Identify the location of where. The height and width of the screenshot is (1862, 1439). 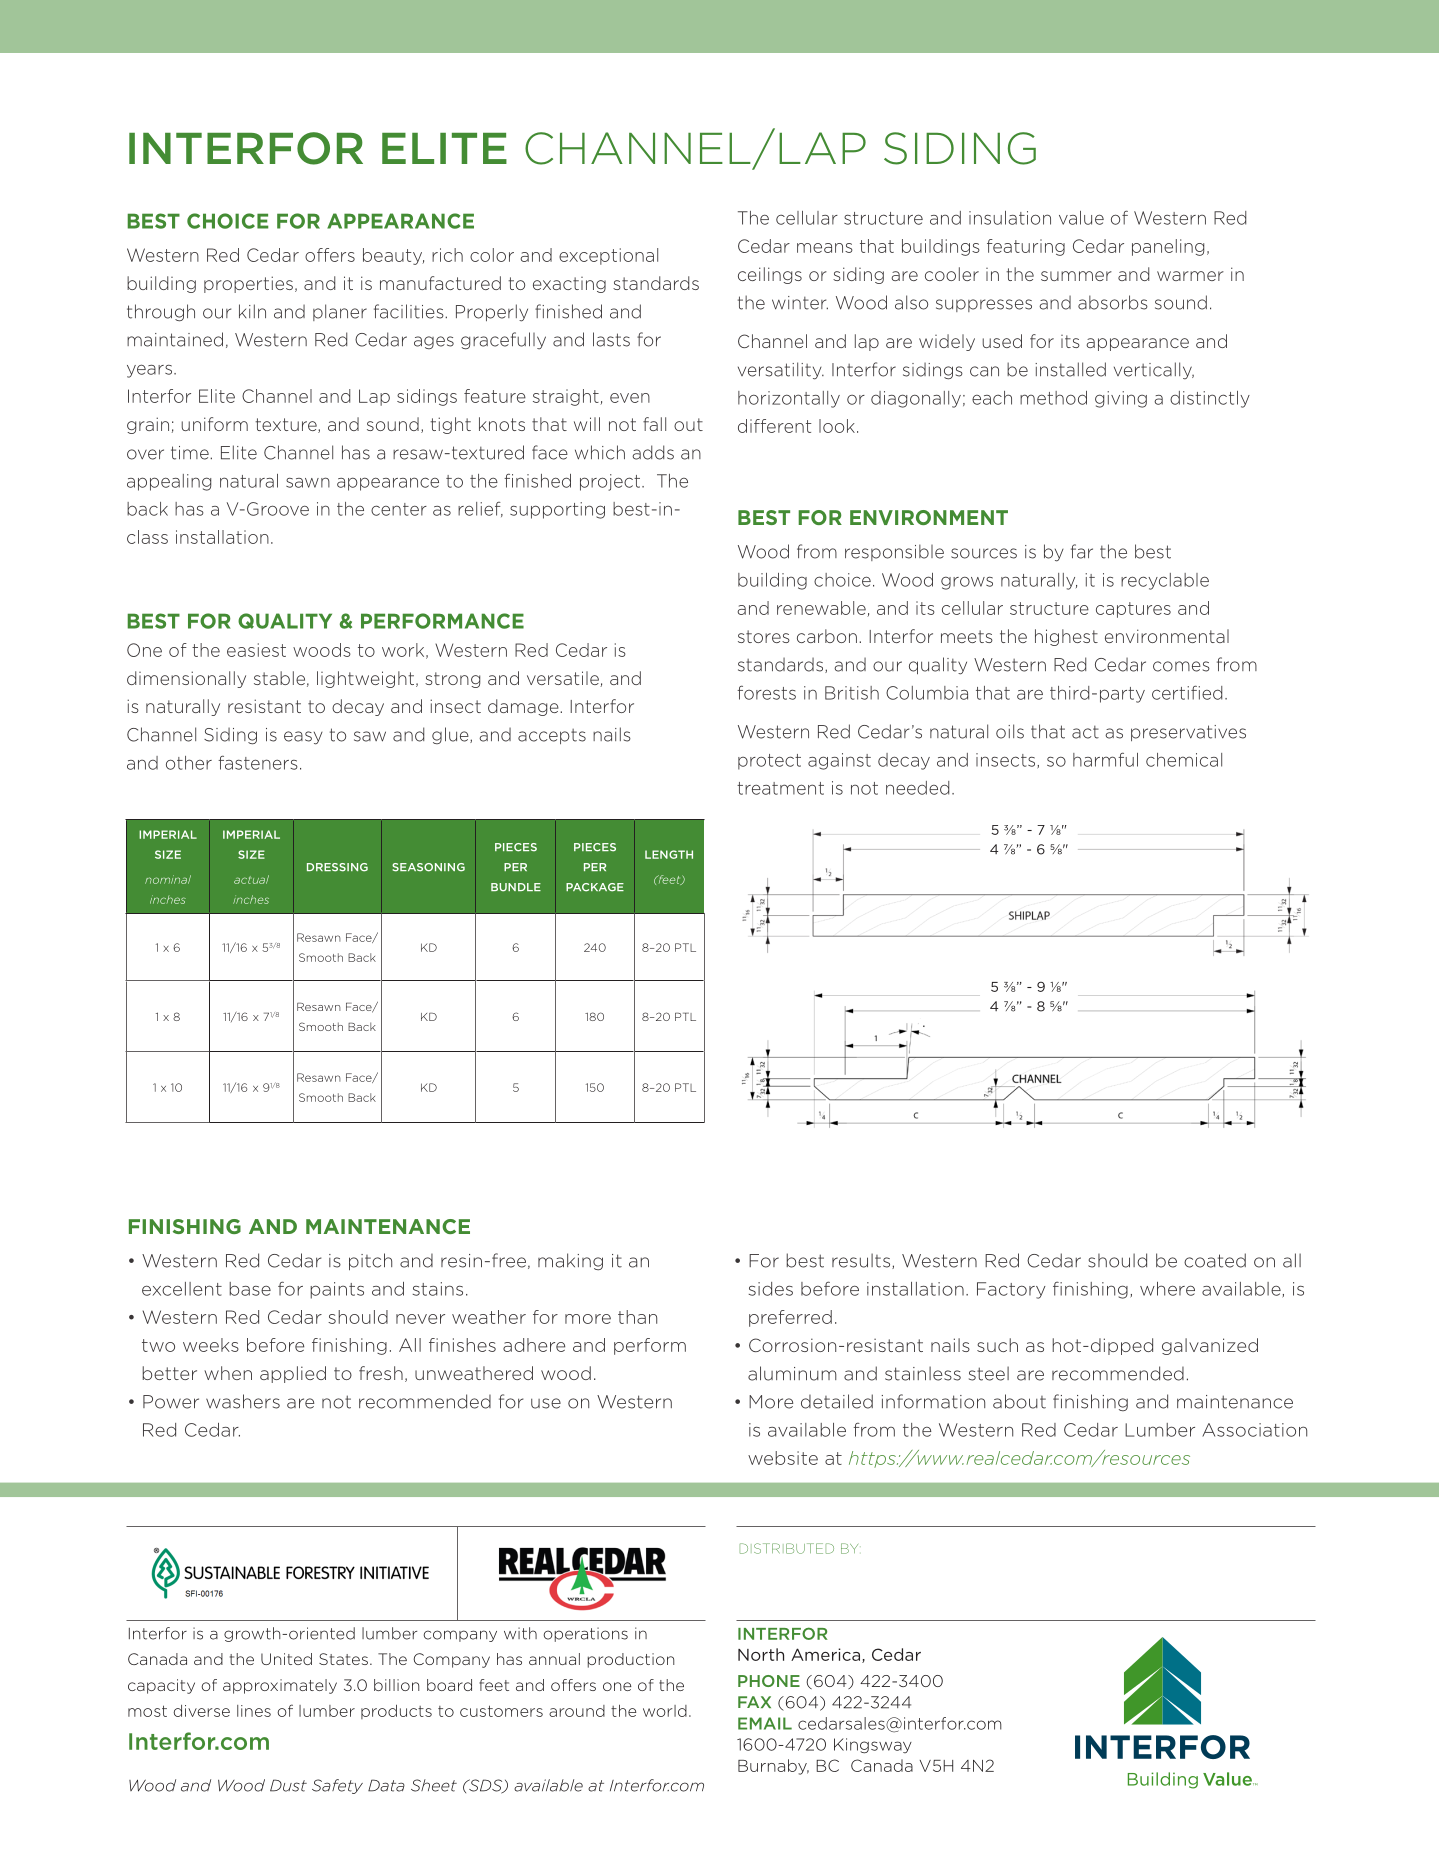
(1167, 1289).
